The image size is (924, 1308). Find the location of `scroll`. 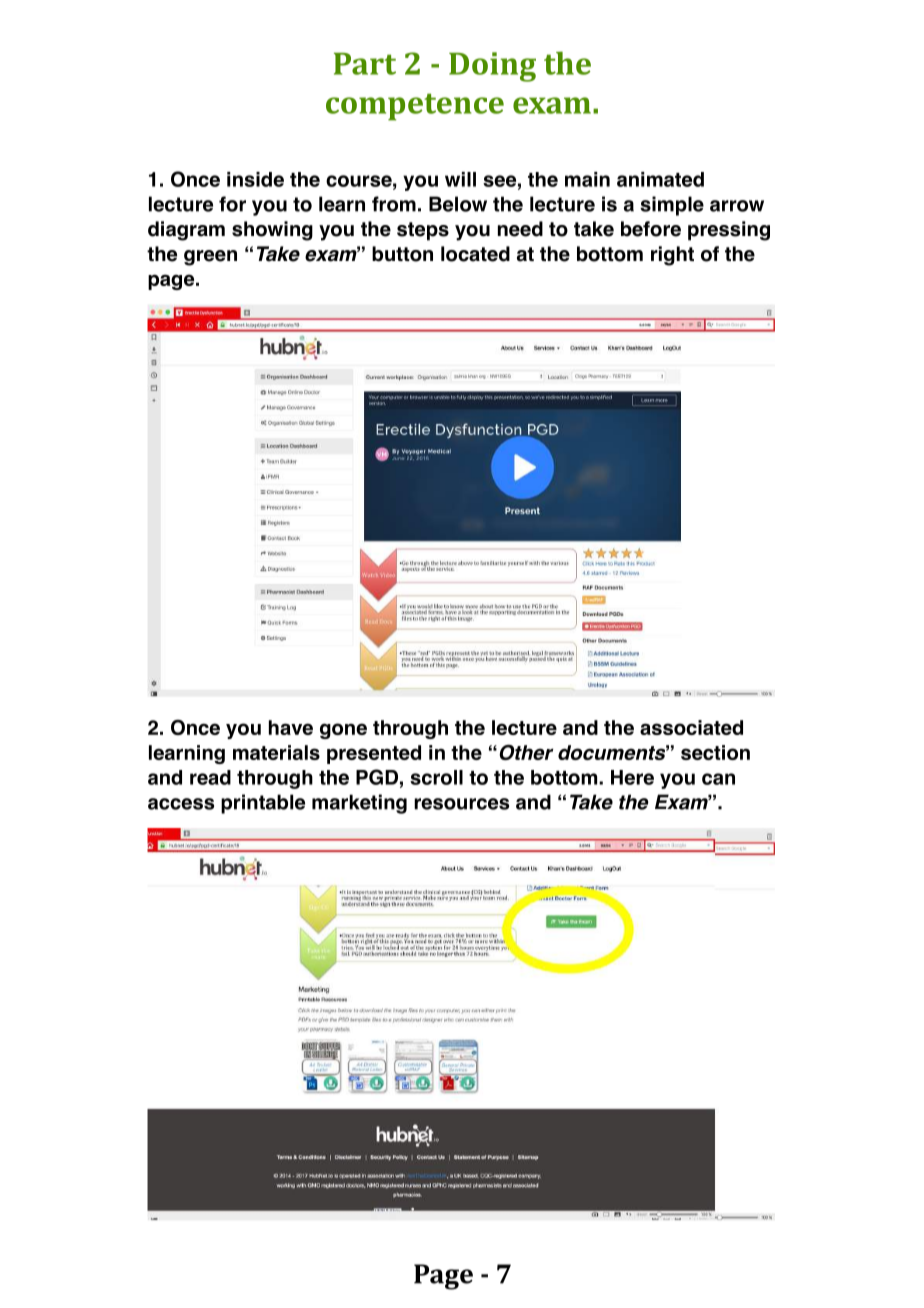

scroll is located at coordinates (436, 777).
